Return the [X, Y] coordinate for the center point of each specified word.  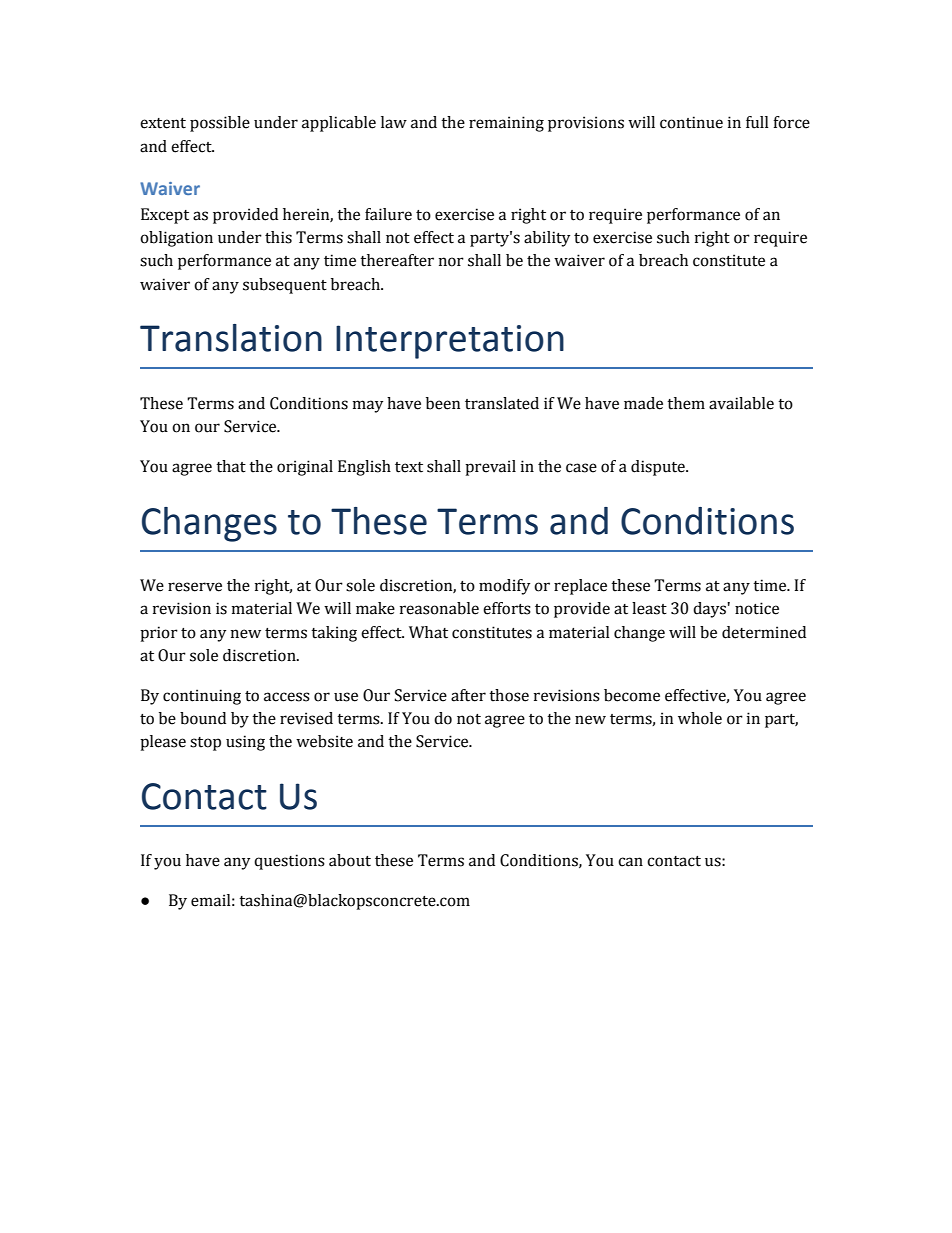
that [231, 466]
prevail [490, 468]
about [350, 860]
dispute [659, 468]
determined [764, 632]
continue [691, 122]
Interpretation [450, 342]
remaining [506, 124]
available [741, 403]
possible [220, 124]
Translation [231, 338]
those [509, 695]
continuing [202, 697]
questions [289, 862]
